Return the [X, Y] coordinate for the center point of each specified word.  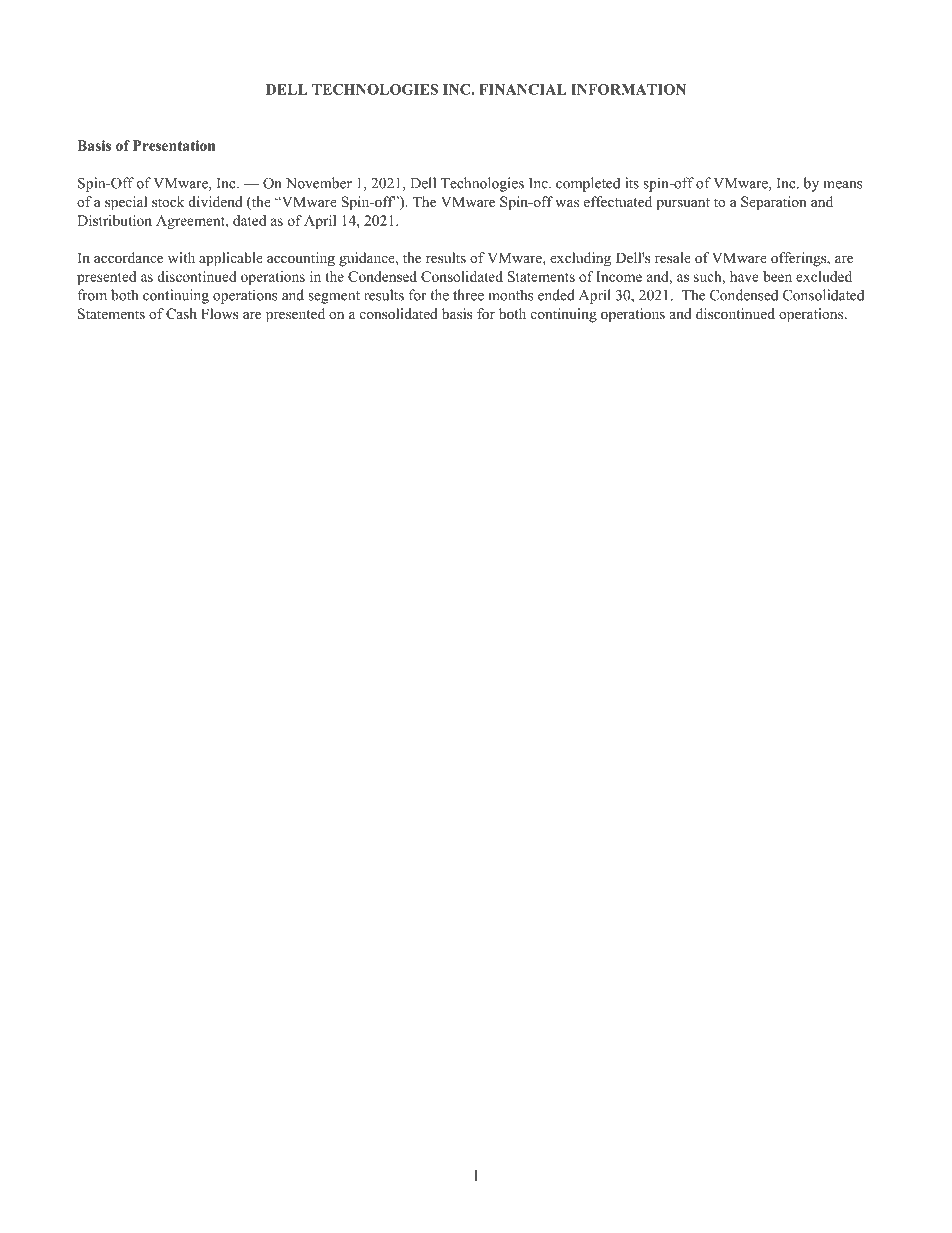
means [843, 185]
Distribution [114, 220]
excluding [580, 259]
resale [673, 257]
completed [588, 184]
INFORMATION [628, 89]
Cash [181, 314]
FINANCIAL [523, 89]
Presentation [174, 145]
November [319, 183]
